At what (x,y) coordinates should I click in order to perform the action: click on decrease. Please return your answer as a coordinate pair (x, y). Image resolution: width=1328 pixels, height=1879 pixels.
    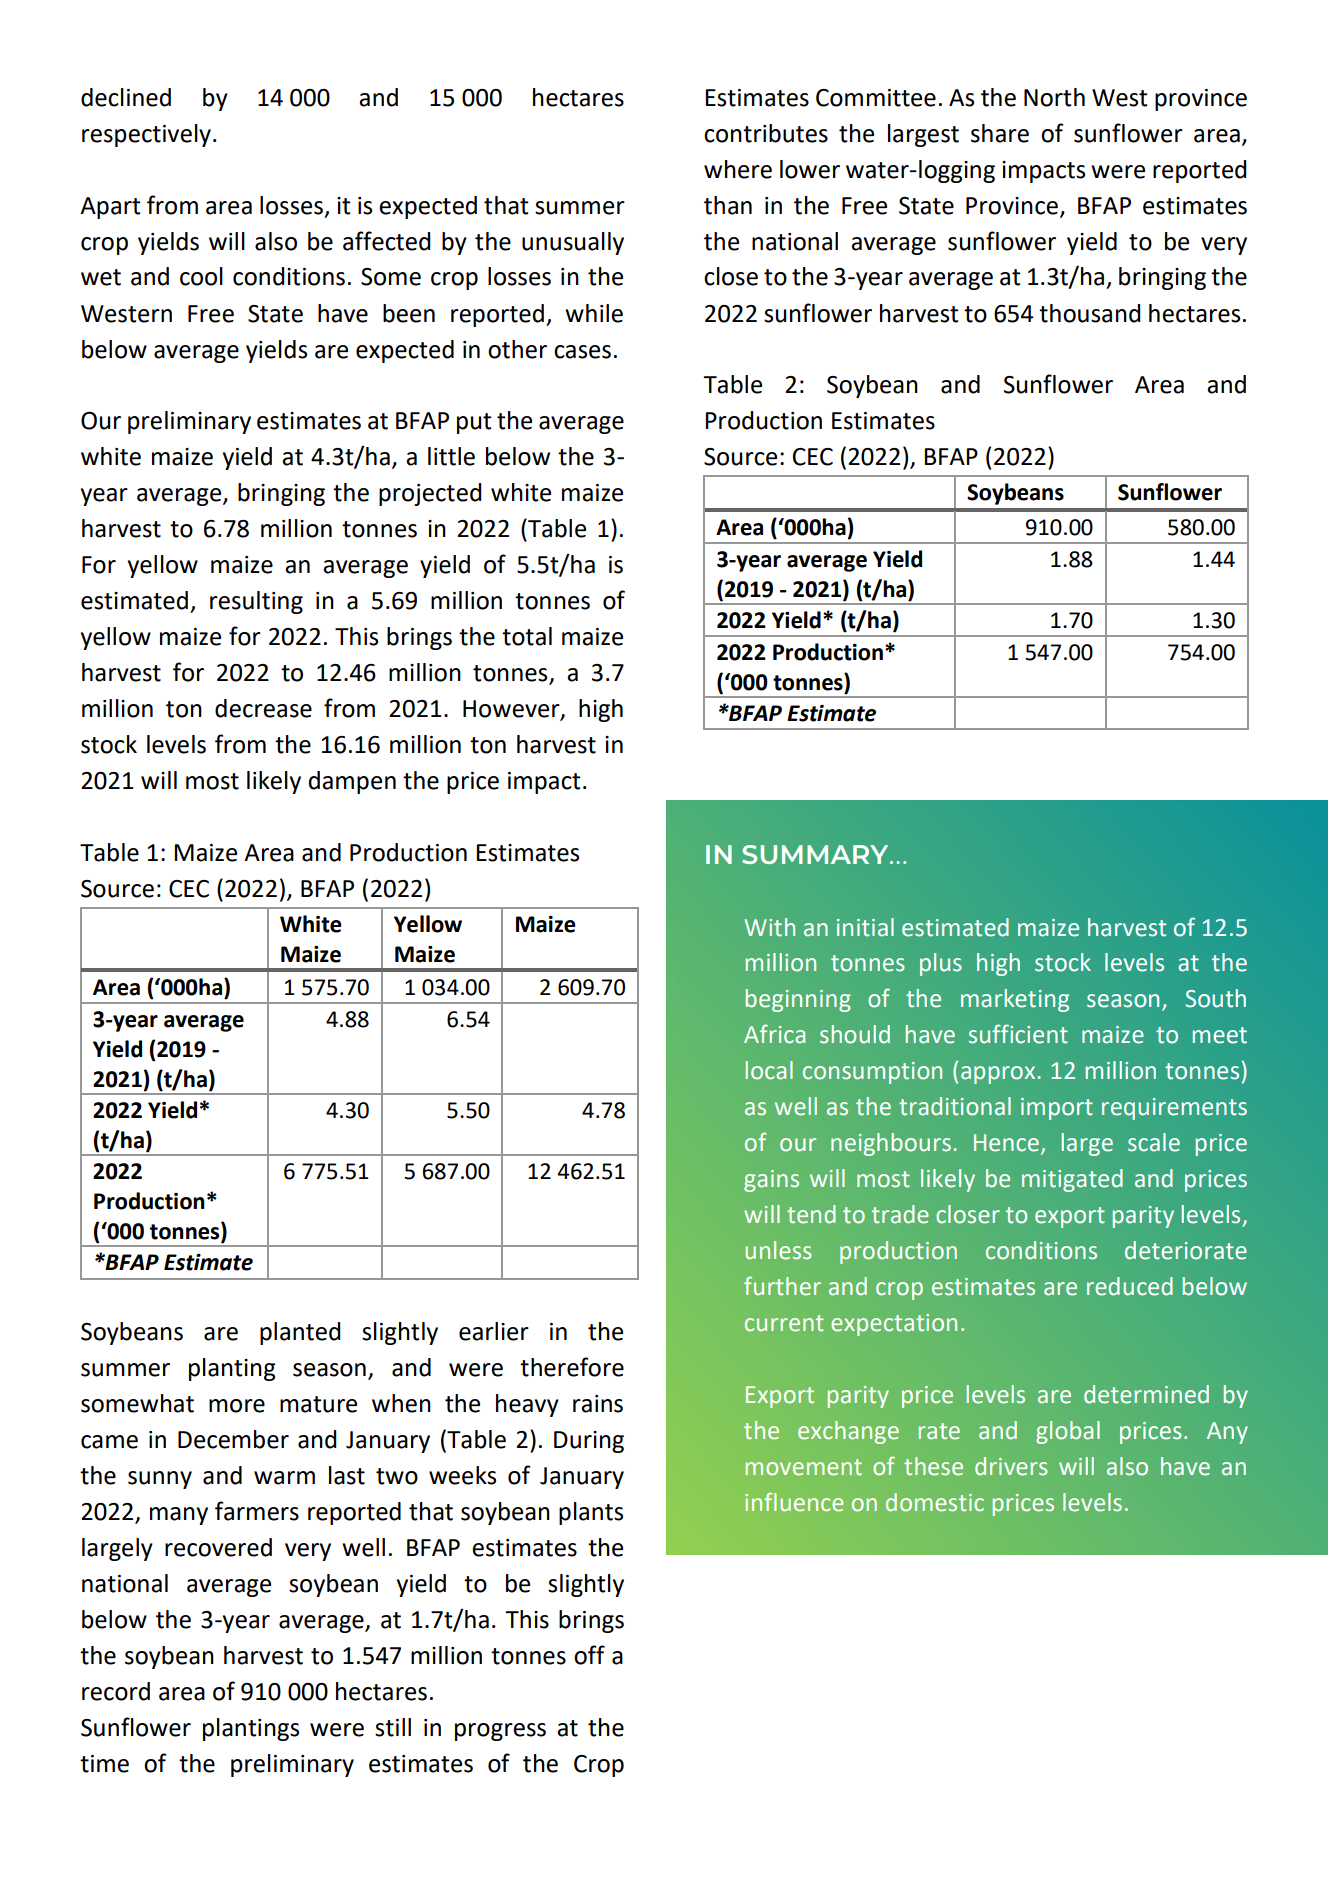
    Looking at the image, I should click on (263, 708).
